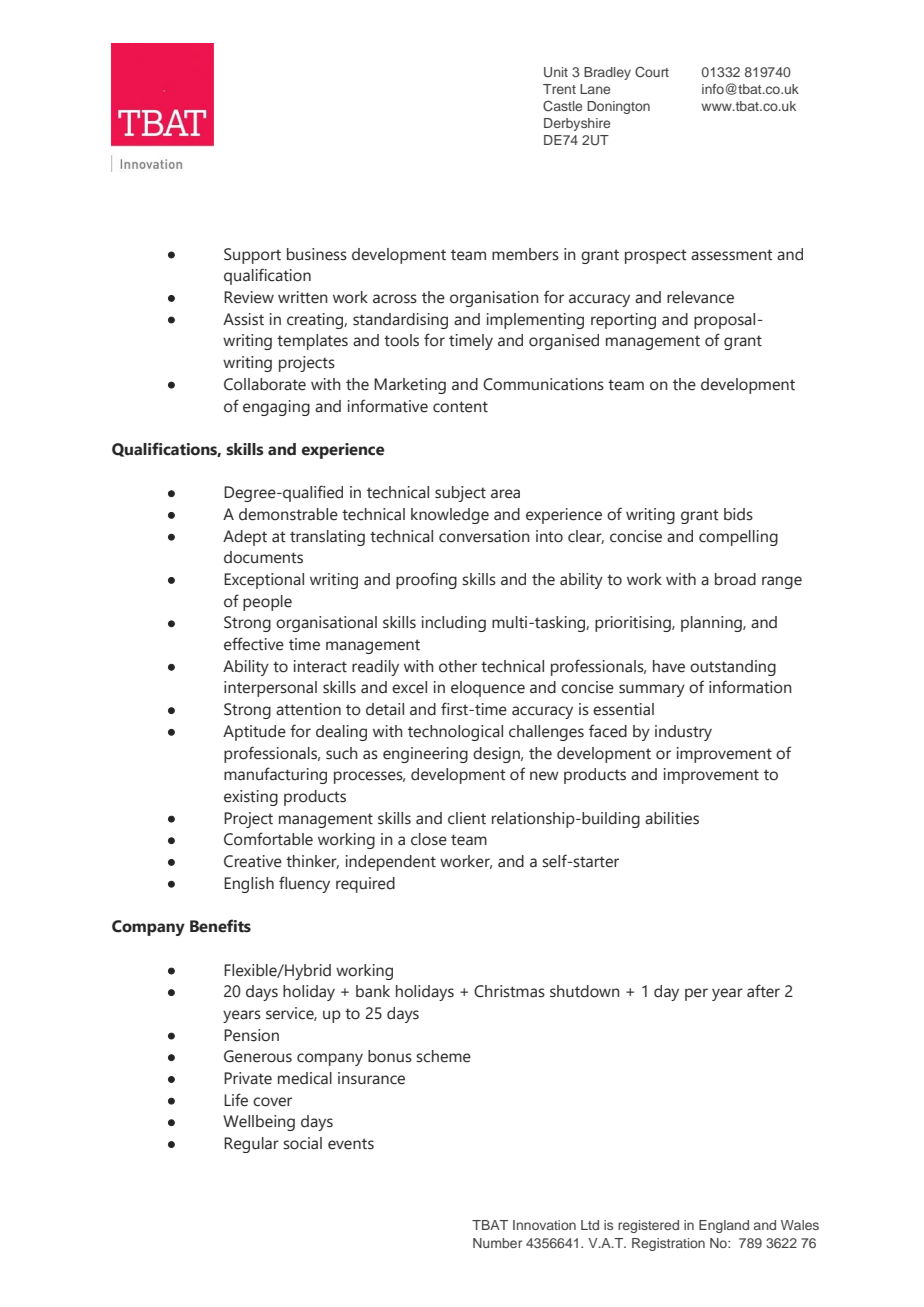 The height and width of the page is (1307, 924). What do you see at coordinates (304, 884) in the page?
I see `fluency` at bounding box center [304, 884].
